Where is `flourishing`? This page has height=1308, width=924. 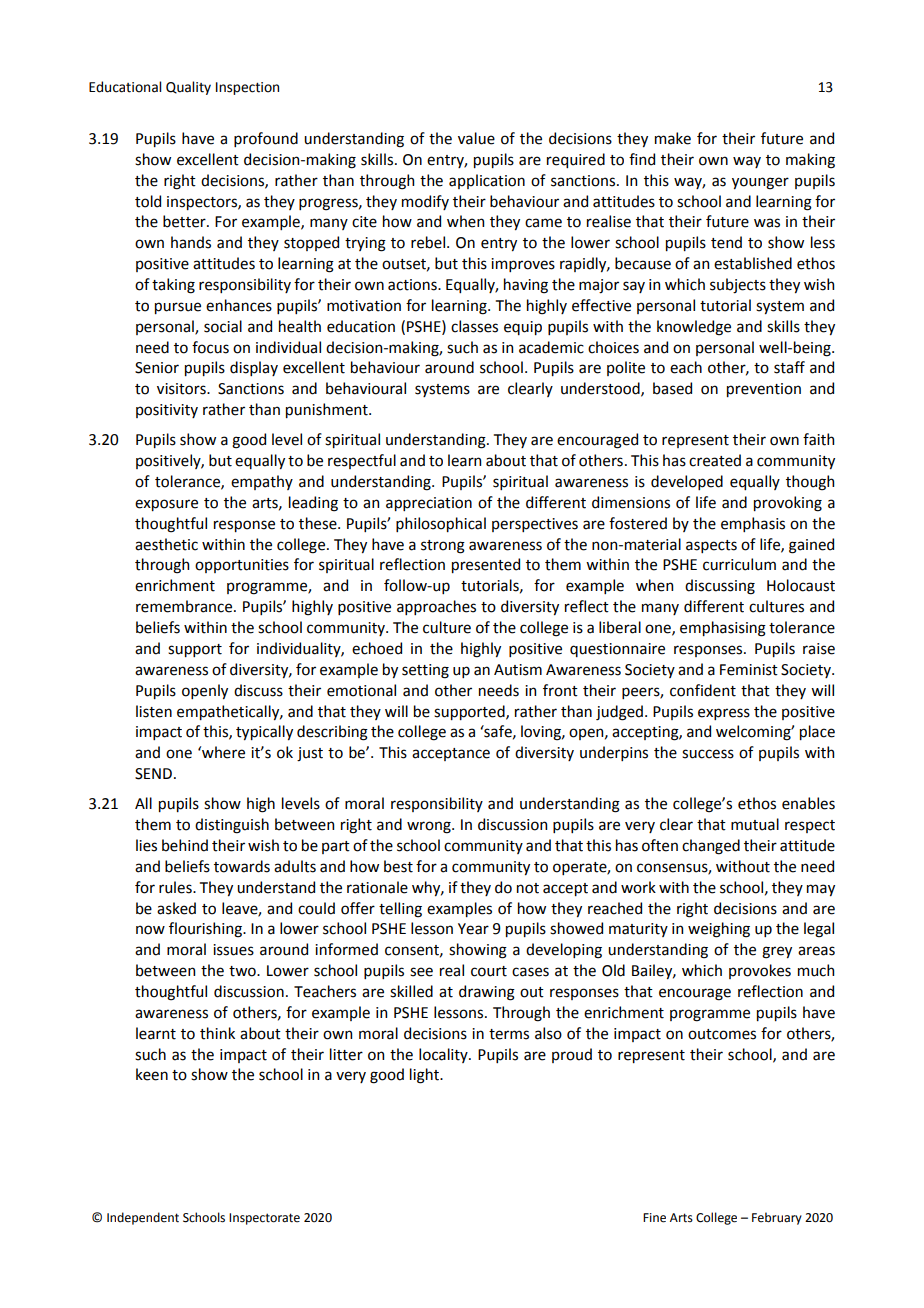
flourishing is located at coordinates (206, 930).
